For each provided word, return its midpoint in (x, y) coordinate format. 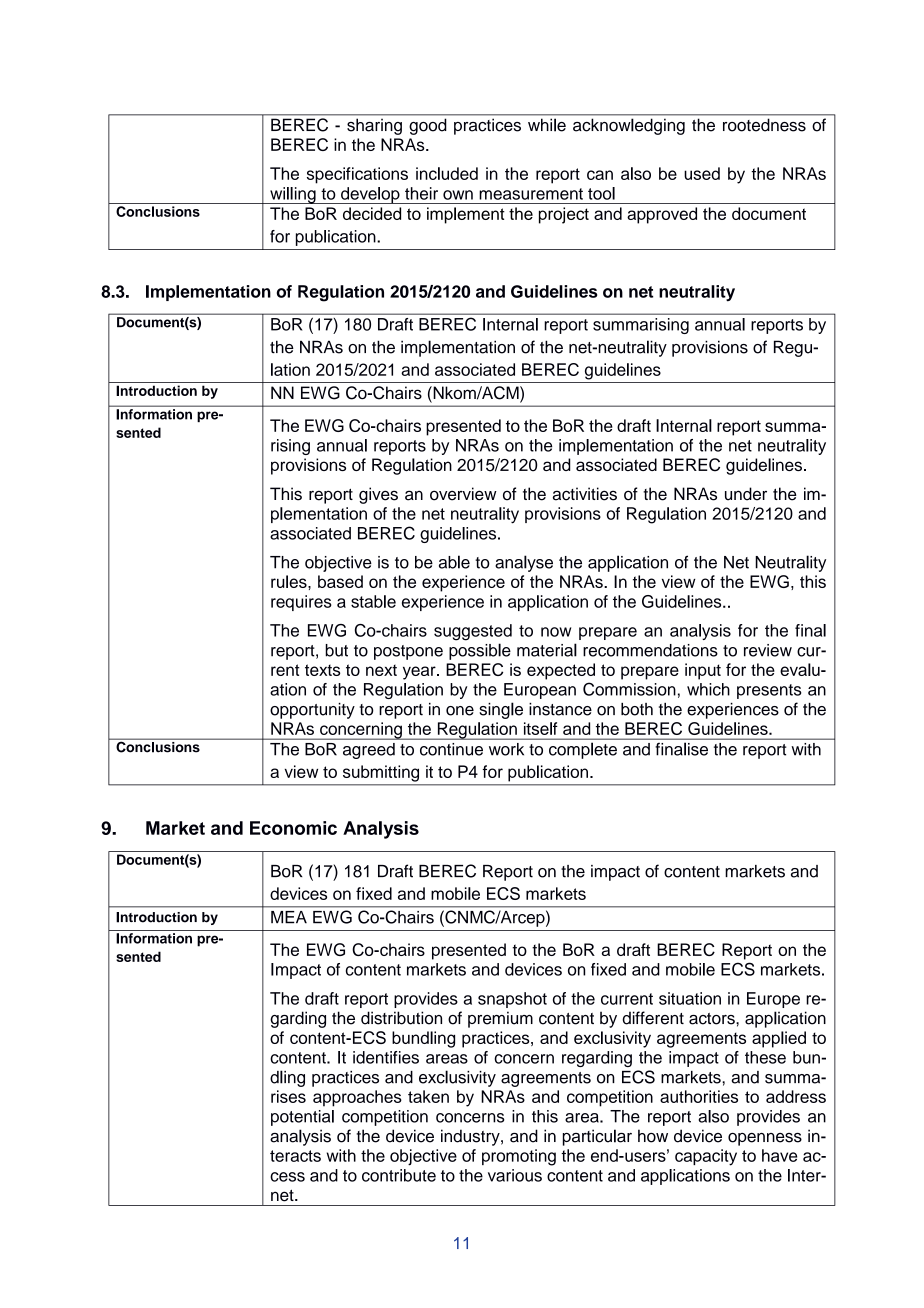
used (702, 173)
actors (713, 1019)
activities (585, 494)
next (381, 670)
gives (378, 495)
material (547, 650)
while (547, 125)
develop (370, 195)
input (703, 671)
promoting (519, 1157)
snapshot (512, 1000)
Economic (293, 828)
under (746, 494)
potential (302, 1118)
